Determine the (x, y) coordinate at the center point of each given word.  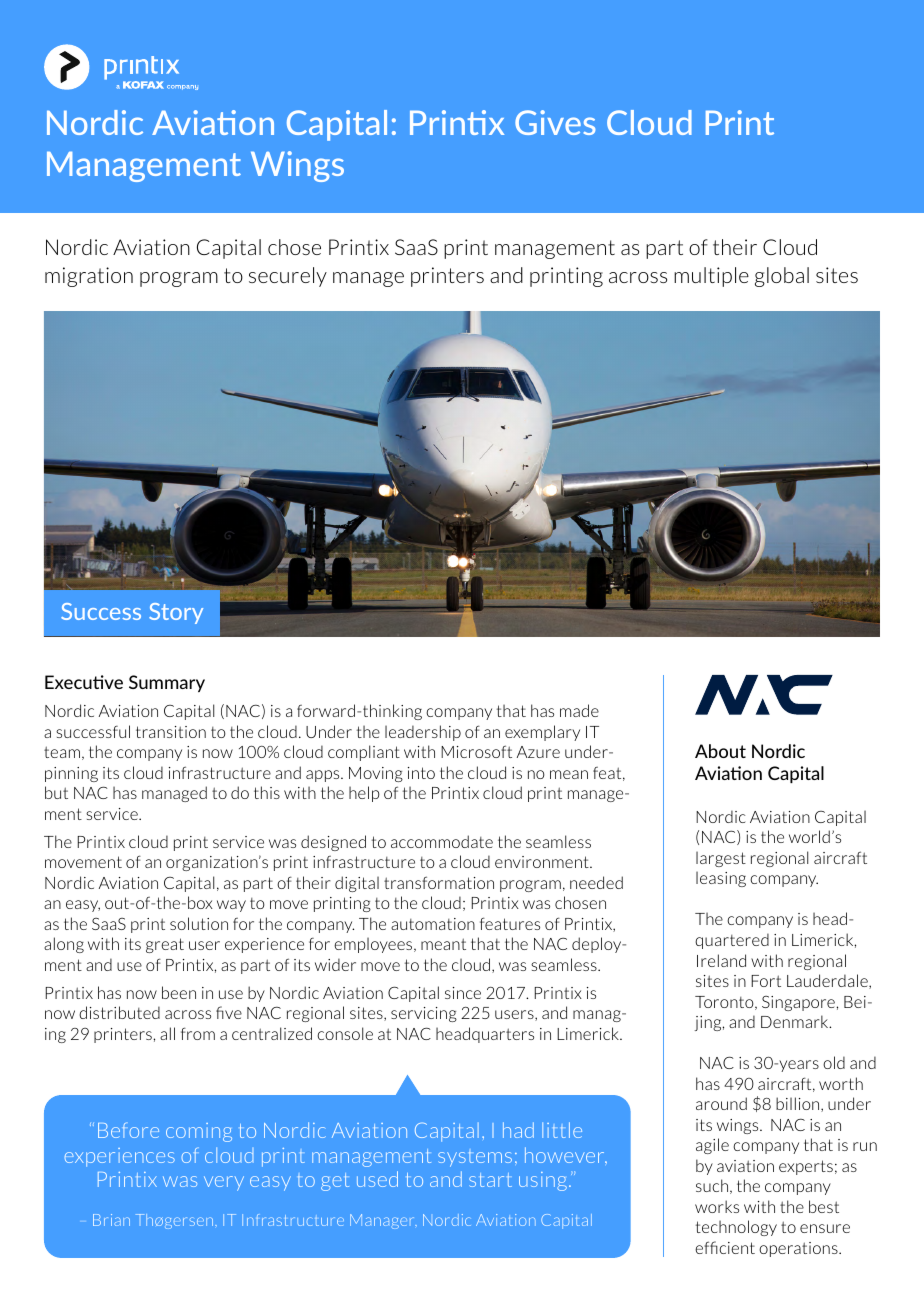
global (782, 277)
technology (736, 1228)
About (720, 751)
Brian (111, 1220)
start (490, 1180)
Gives (555, 122)
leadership (423, 733)
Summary (167, 683)
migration (89, 277)
